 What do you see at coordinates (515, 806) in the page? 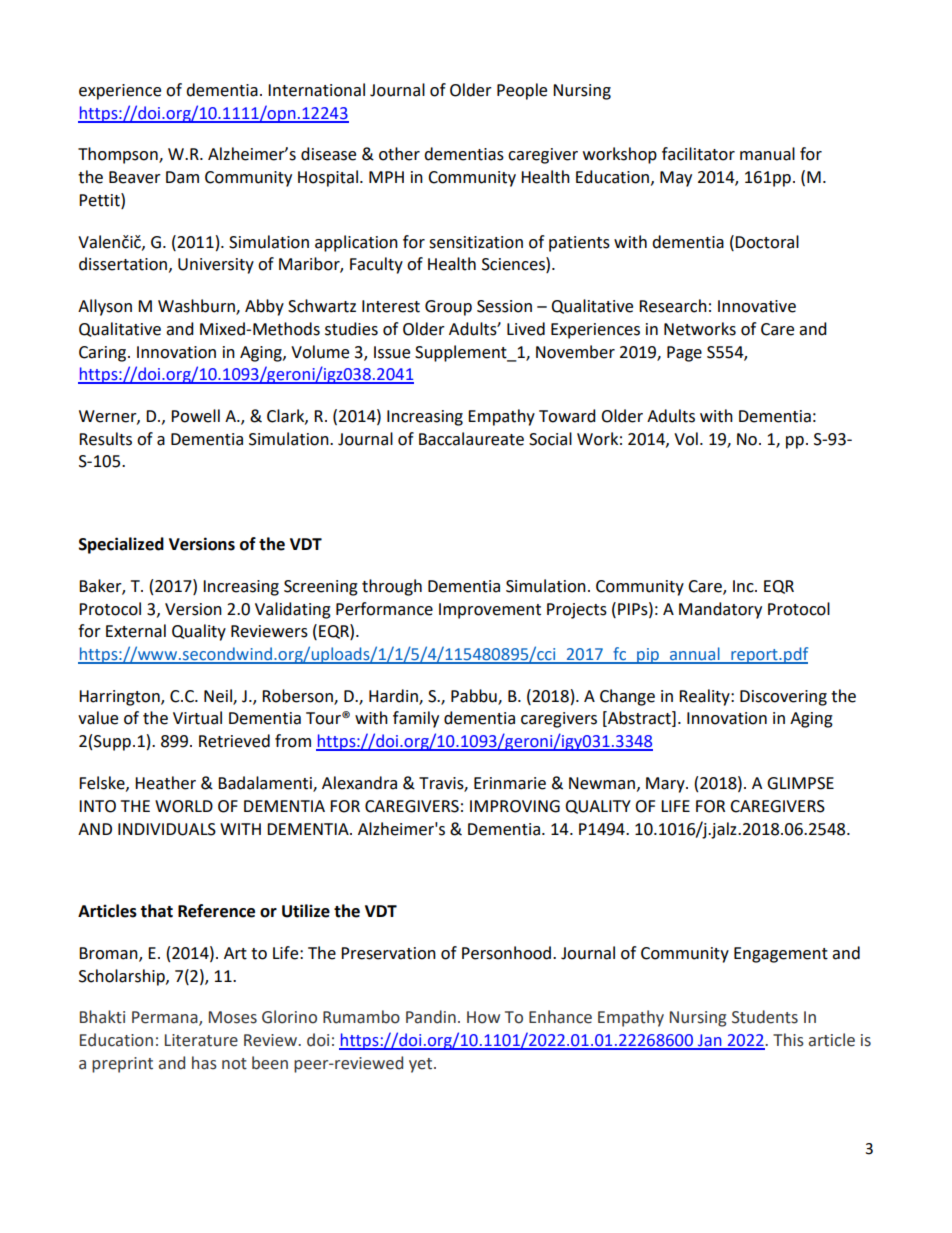
I see `IMPROVING` at bounding box center [515, 806].
